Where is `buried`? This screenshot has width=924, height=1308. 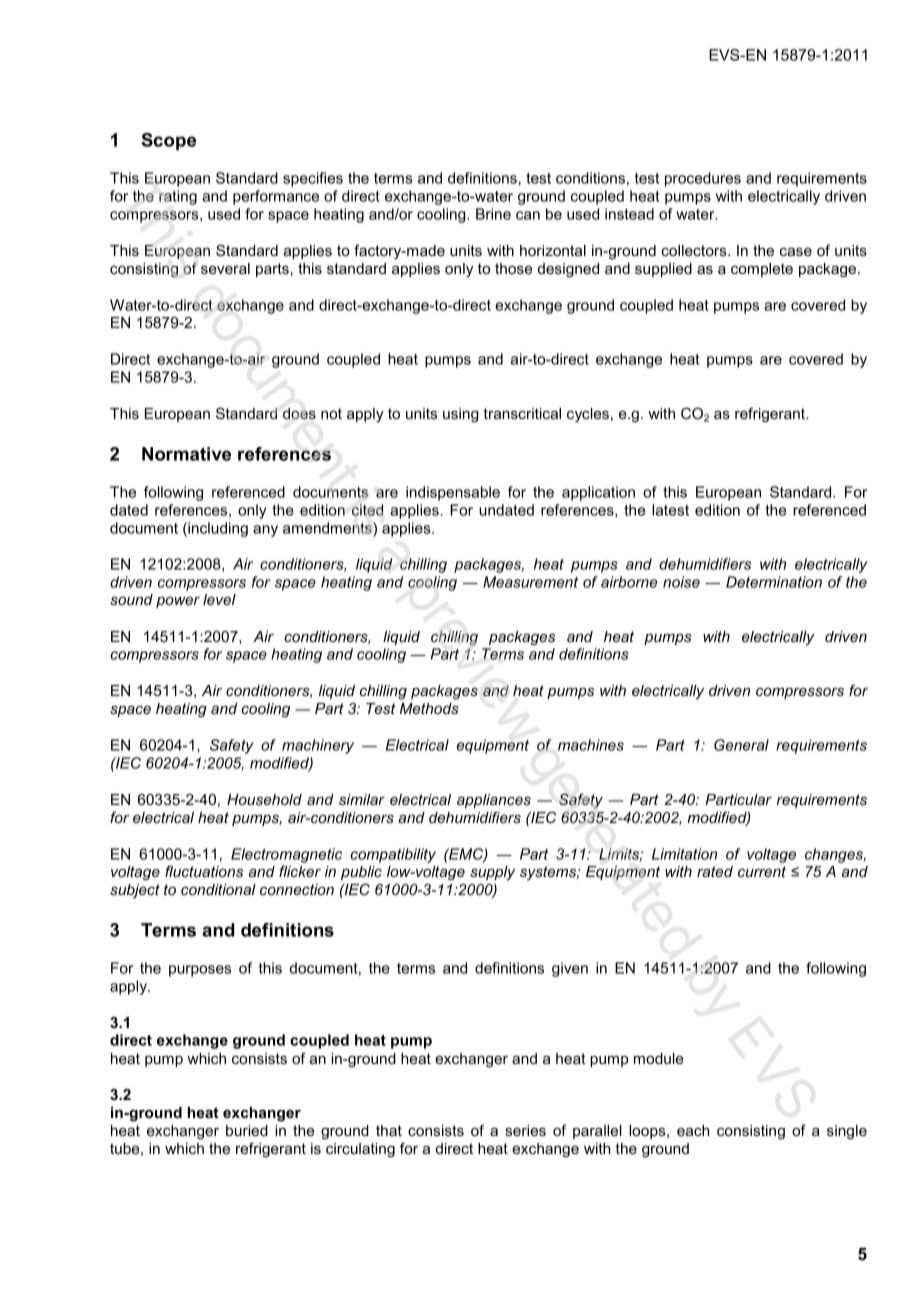
buried is located at coordinates (247, 1130).
